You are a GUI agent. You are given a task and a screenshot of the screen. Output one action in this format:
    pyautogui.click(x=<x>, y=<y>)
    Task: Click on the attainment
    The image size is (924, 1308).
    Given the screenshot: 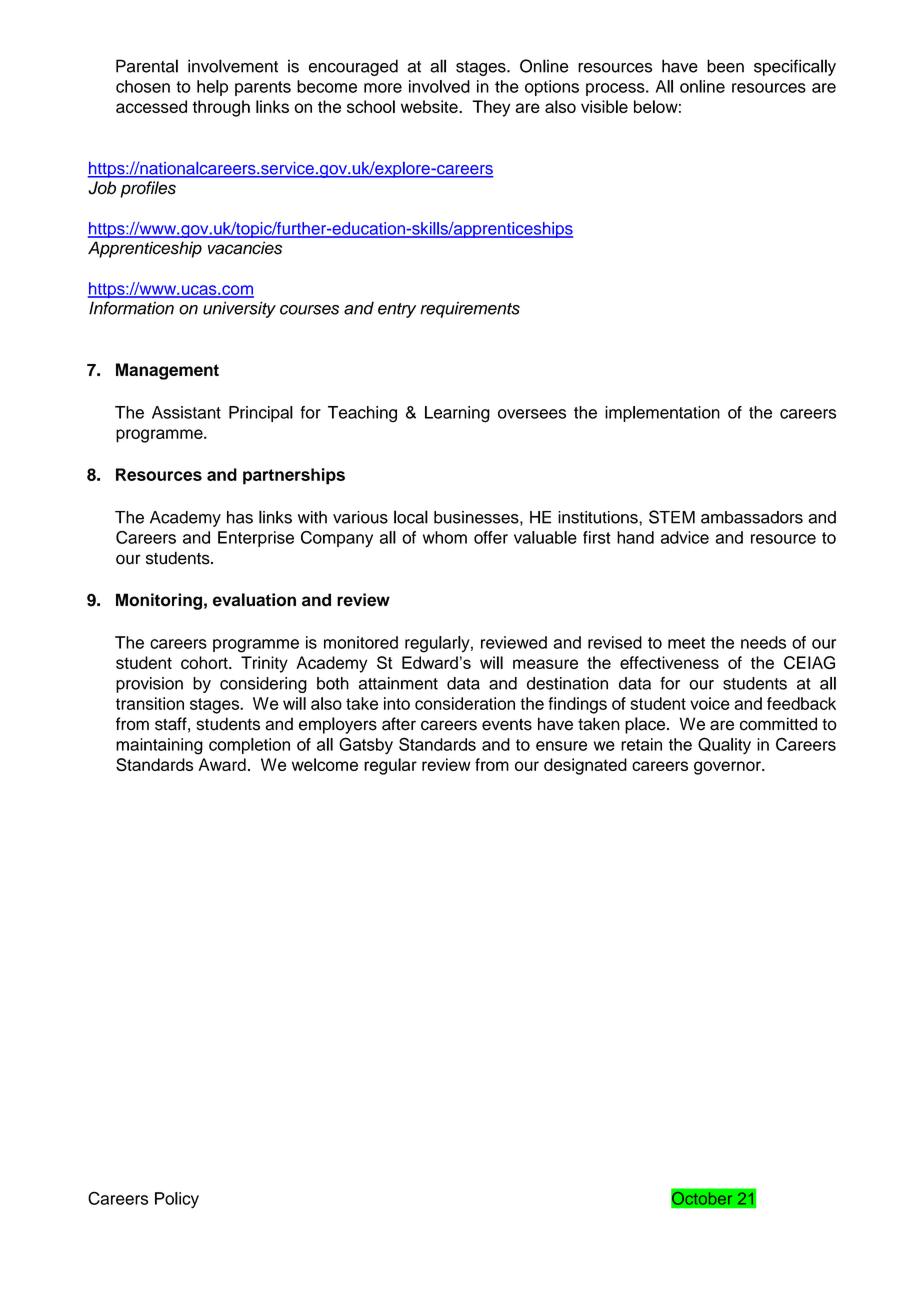 What is the action you would take?
    pyautogui.click(x=398, y=683)
